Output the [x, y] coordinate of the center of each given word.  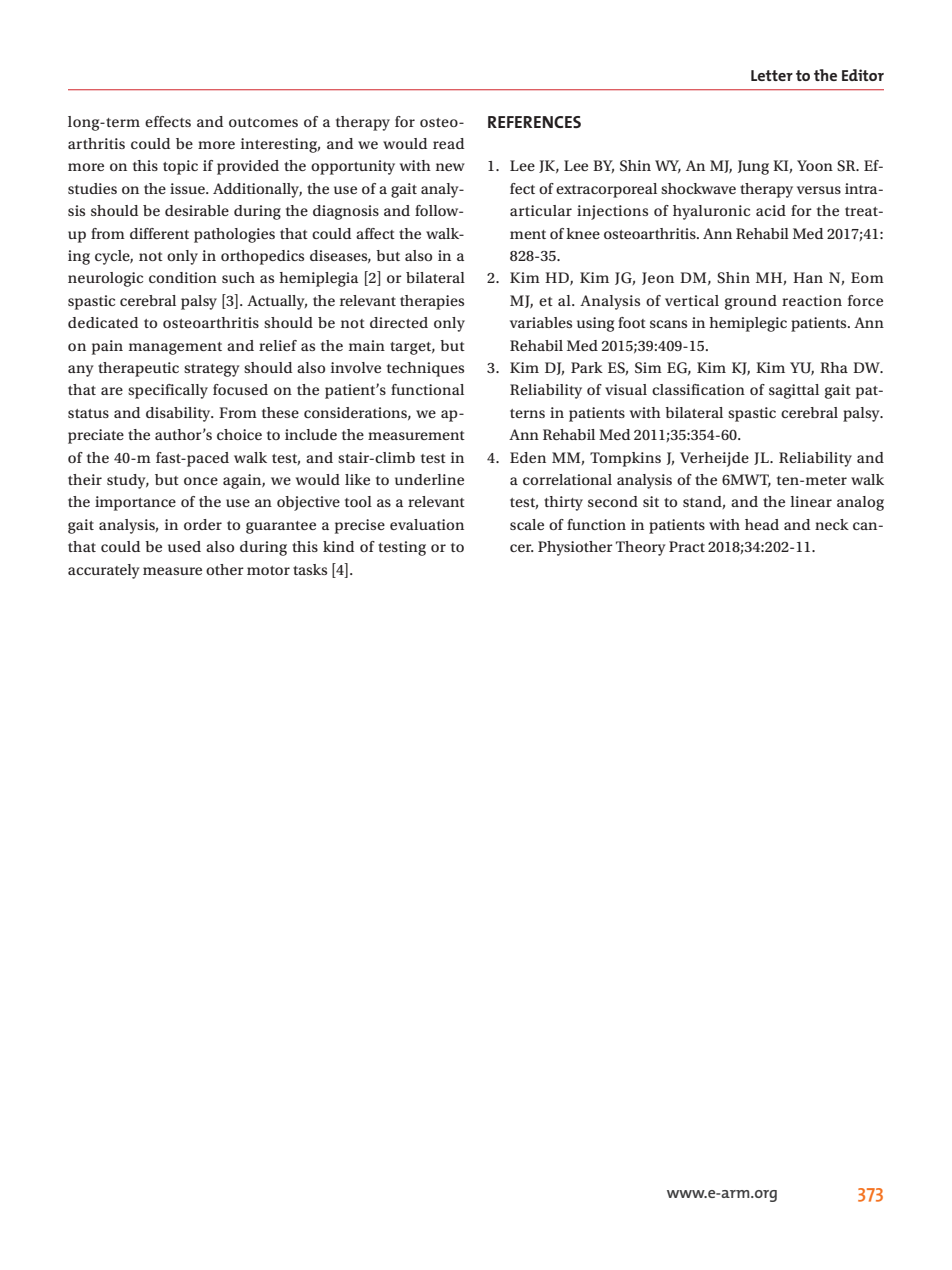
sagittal [794, 391]
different [159, 233]
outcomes [263, 122]
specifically [168, 391]
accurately [104, 571]
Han [808, 277]
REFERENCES [534, 122]
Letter [772, 75]
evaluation [427, 524]
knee [583, 233]
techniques [425, 369]
